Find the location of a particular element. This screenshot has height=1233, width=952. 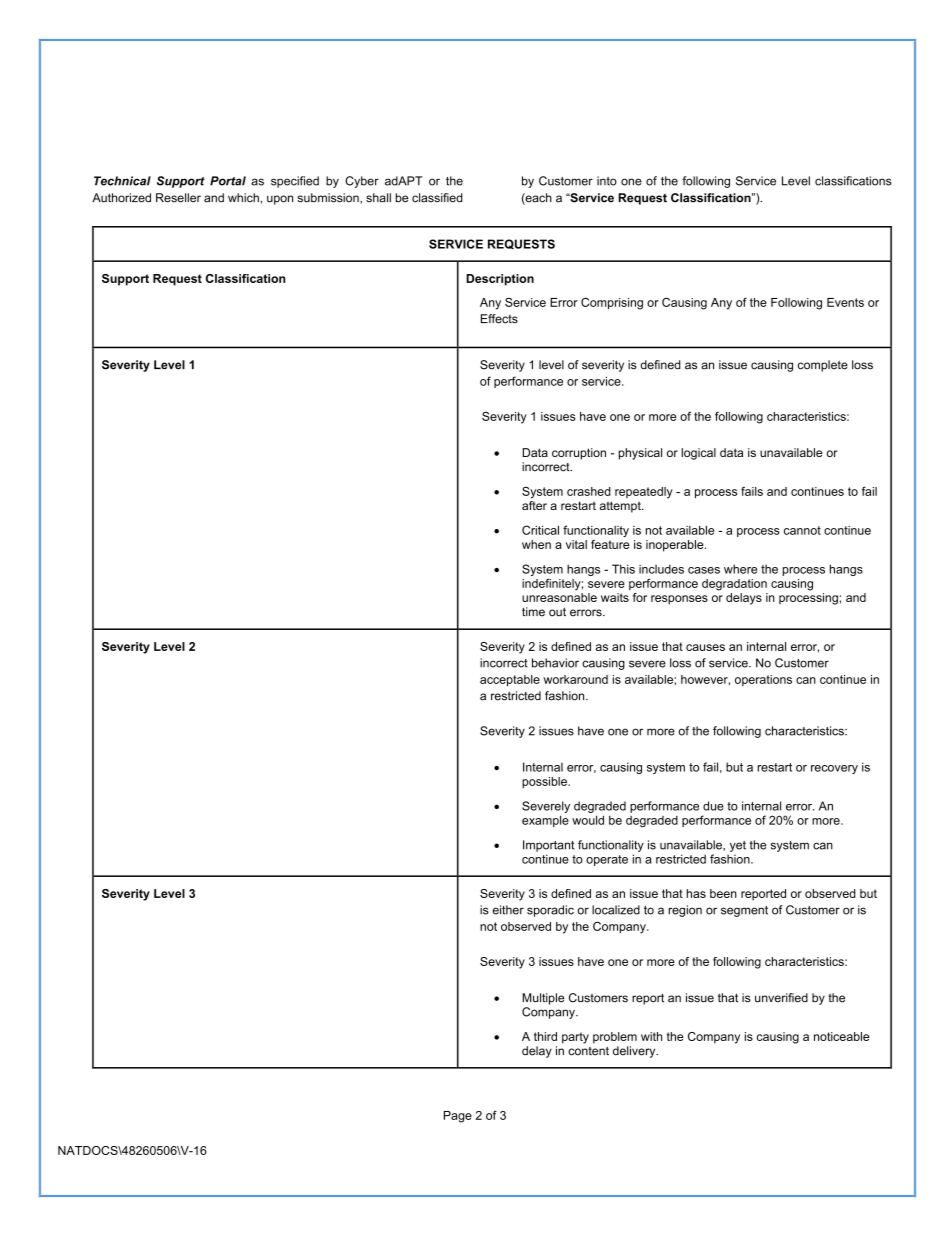

classified is located at coordinates (437, 198).
